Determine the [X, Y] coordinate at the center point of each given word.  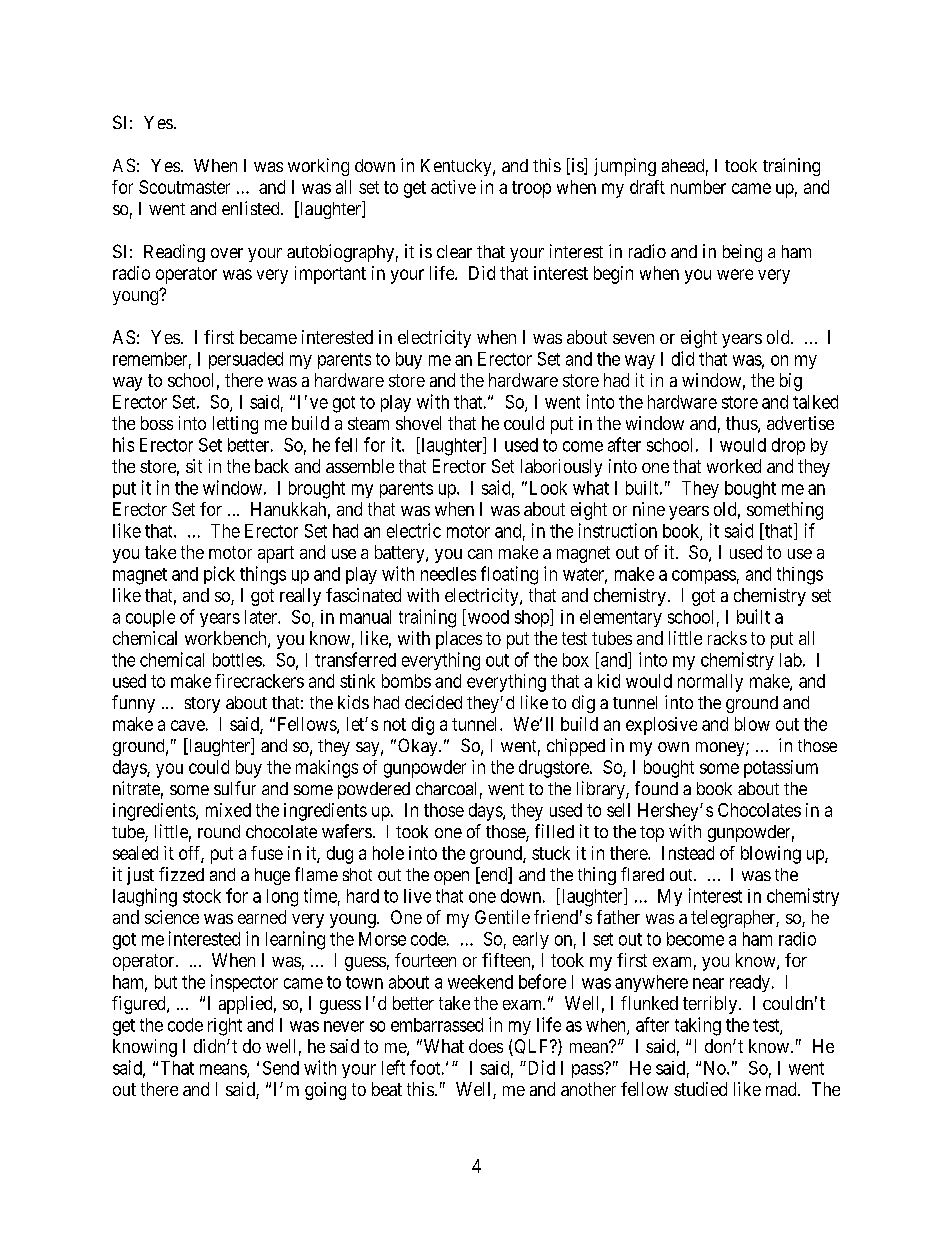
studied [700, 1089]
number [698, 187]
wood [487, 617]
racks [727, 638]
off [191, 854]
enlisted [252, 208]
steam [368, 423]
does [486, 1046]
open [451, 878]
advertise [800, 423]
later [262, 617]
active [453, 187]
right [225, 1027]
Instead [688, 853]
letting [235, 425]
